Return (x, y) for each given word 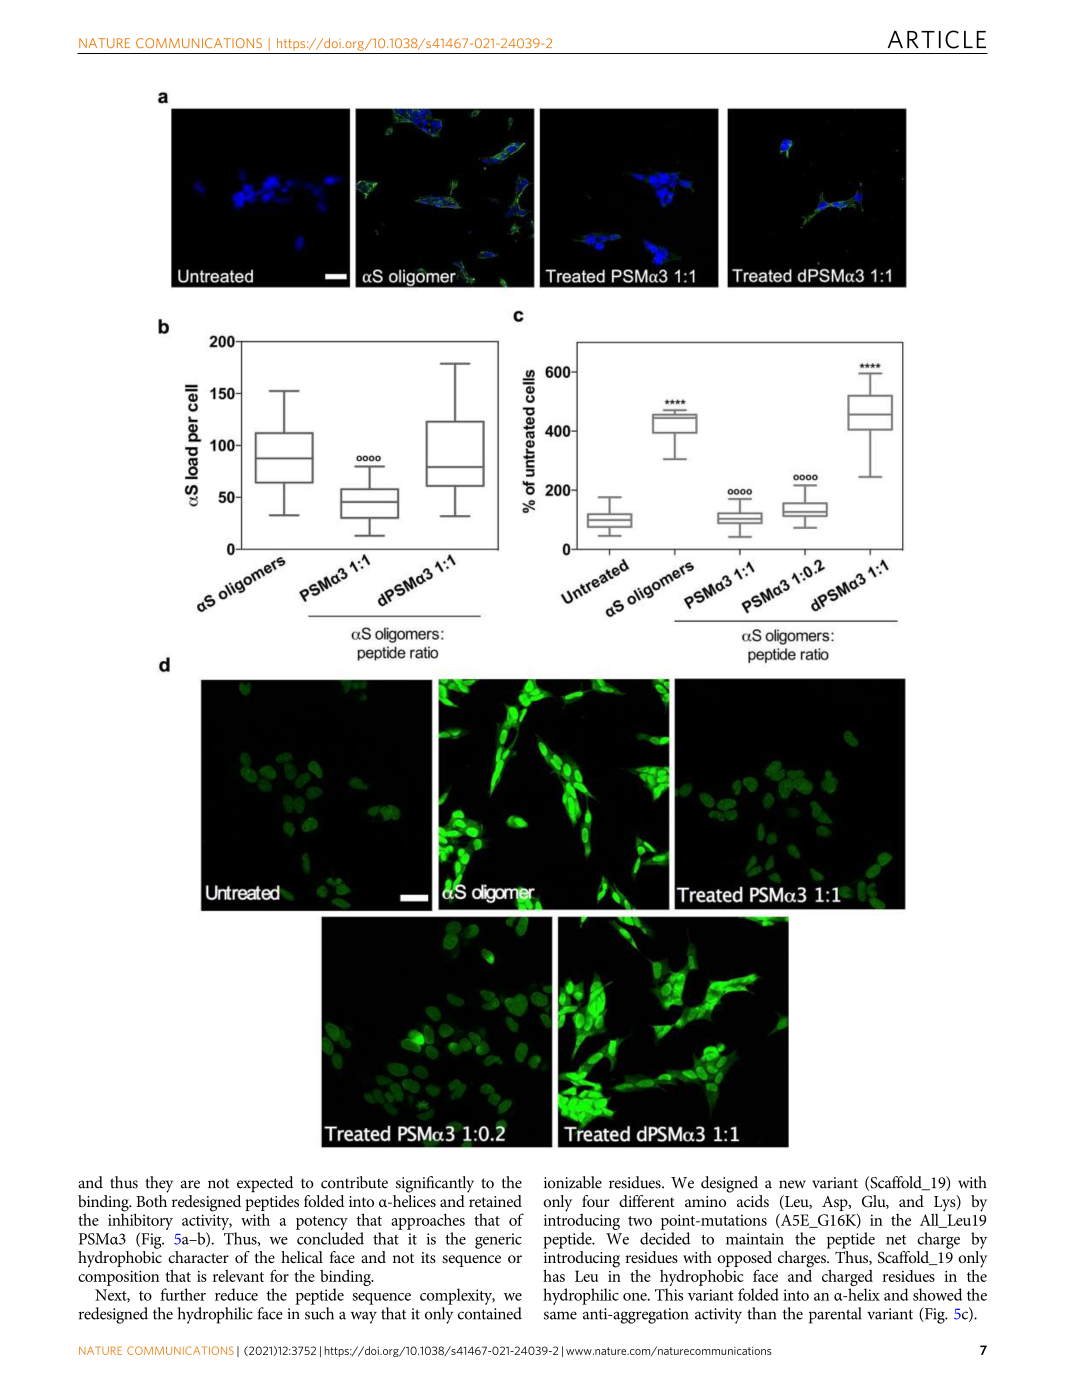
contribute (354, 1182)
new (792, 1184)
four (596, 1201)
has (554, 1276)
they (159, 1184)
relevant (238, 1276)
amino (705, 1201)
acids (753, 1201)
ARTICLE (937, 39)
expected (265, 1184)
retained (495, 1199)
